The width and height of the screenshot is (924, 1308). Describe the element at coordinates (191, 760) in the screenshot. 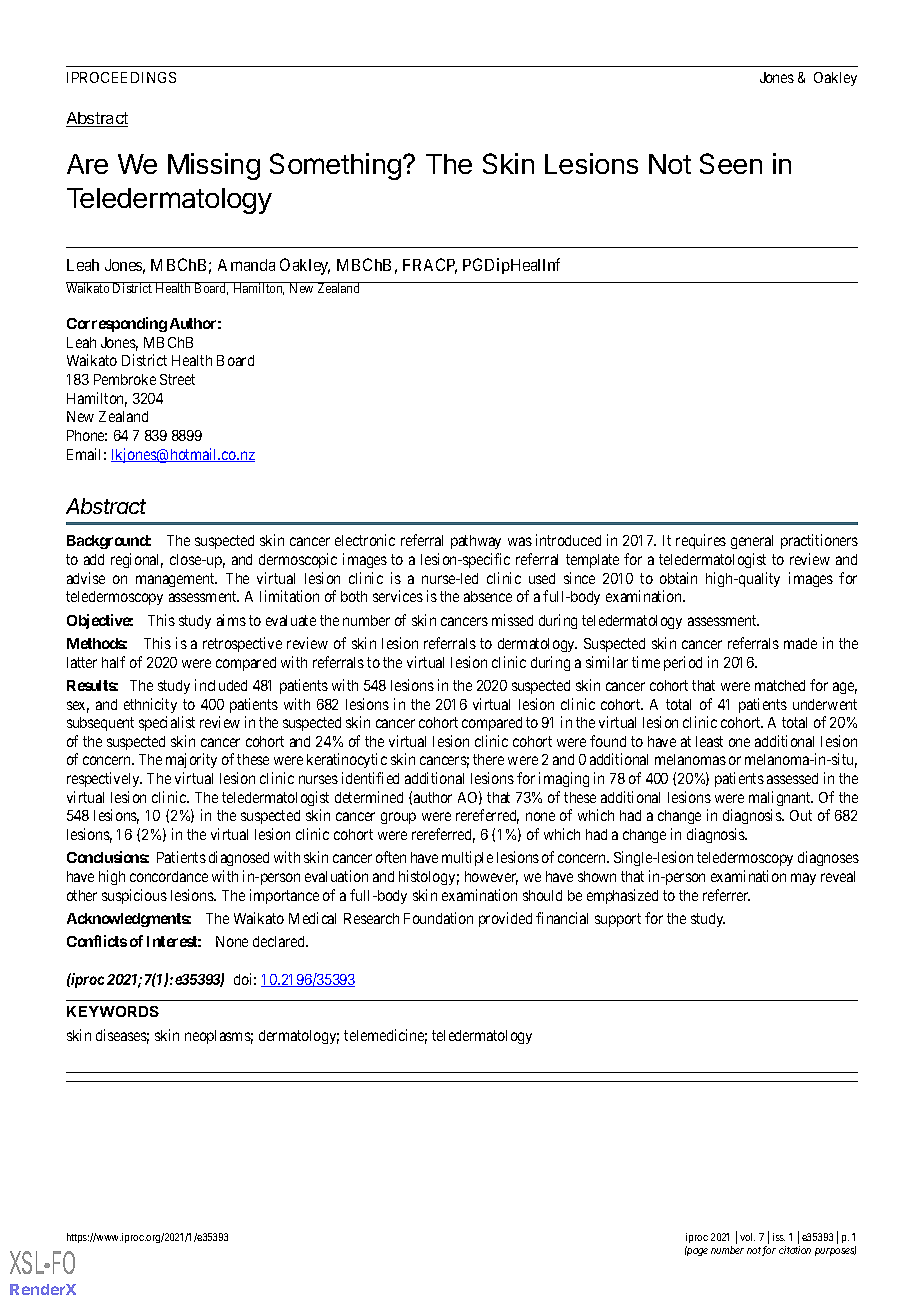

I see `majority` at that location.
